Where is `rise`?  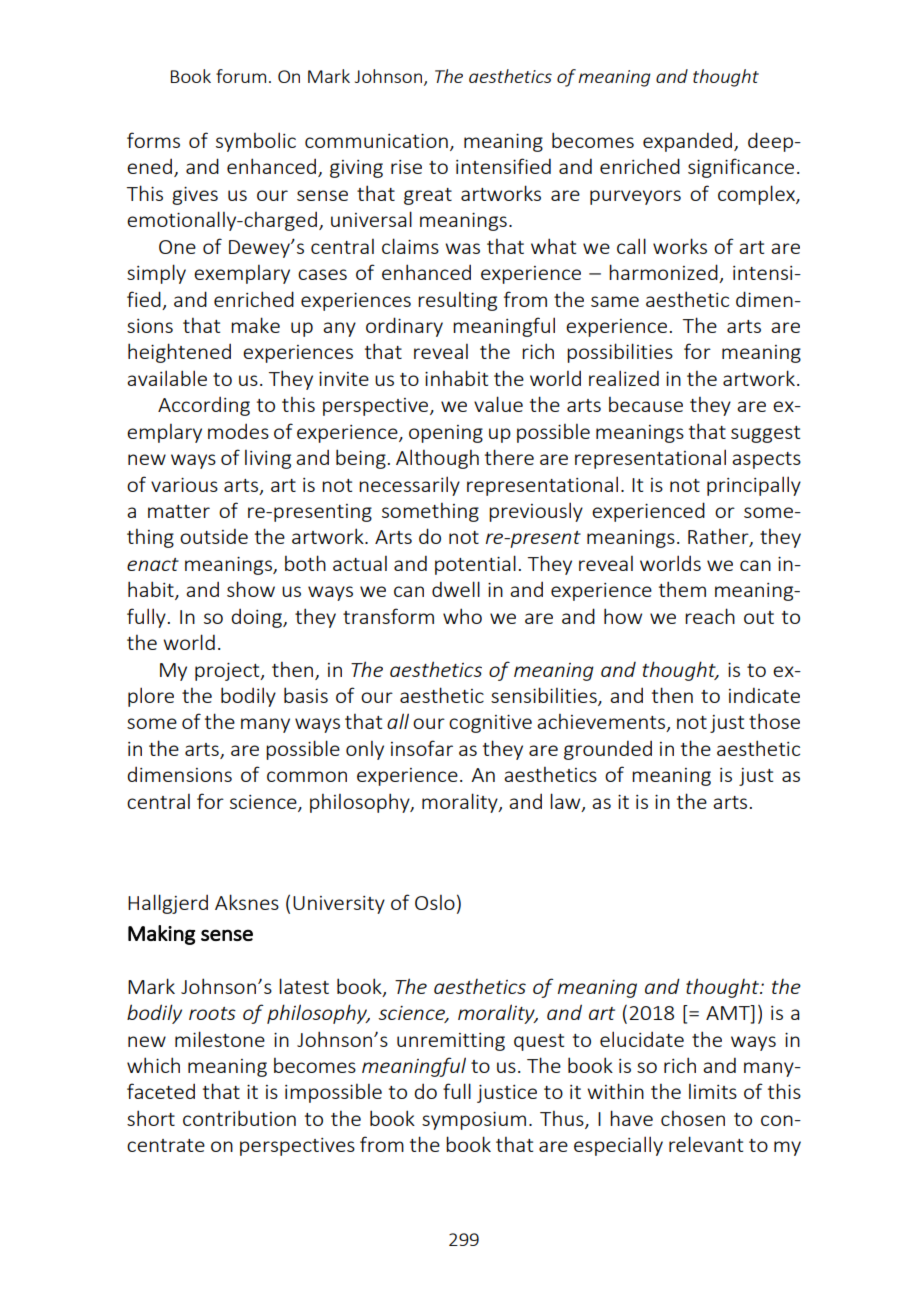 rise is located at coordinates (406, 167).
